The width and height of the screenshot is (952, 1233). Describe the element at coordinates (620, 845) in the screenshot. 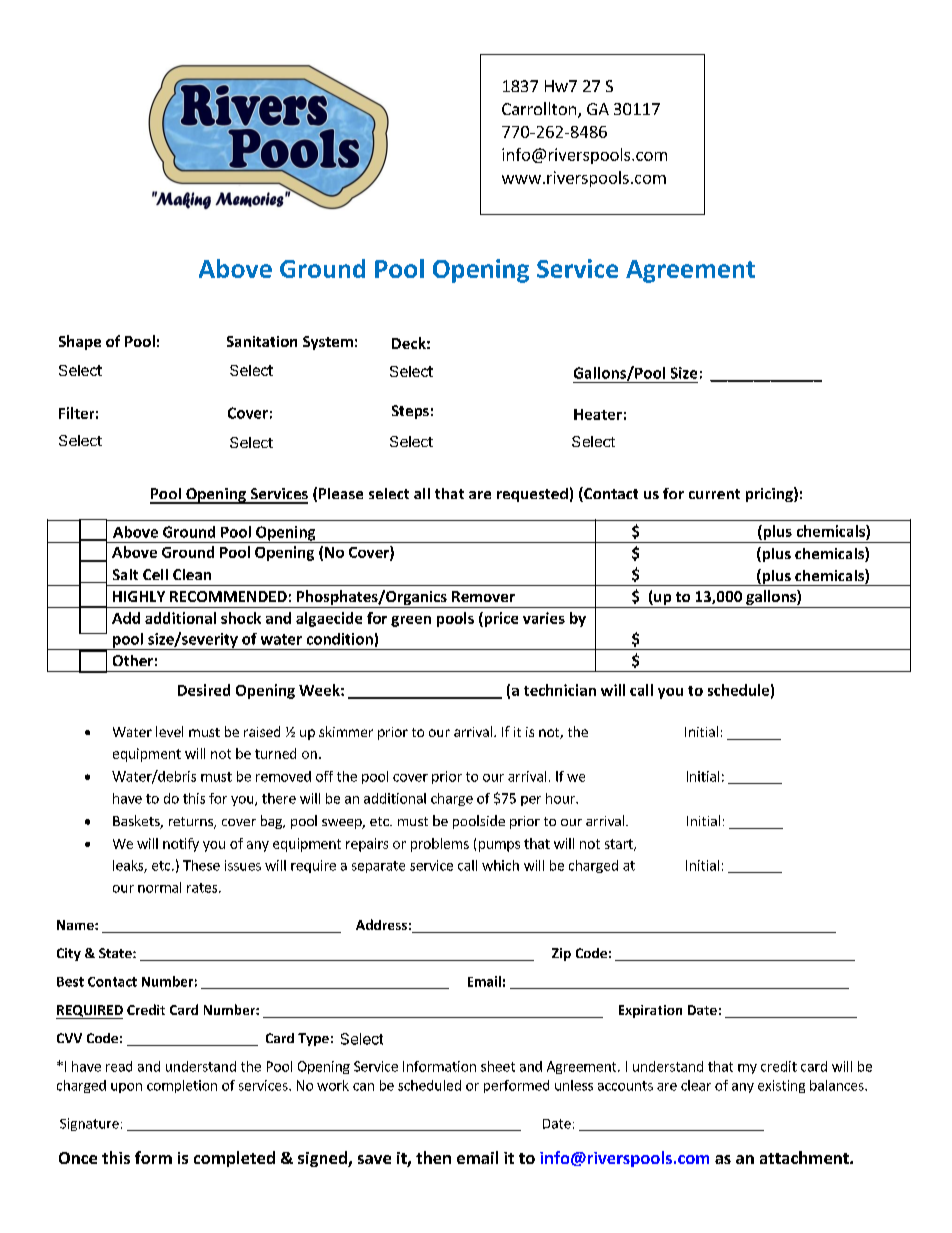

I see `start` at that location.
